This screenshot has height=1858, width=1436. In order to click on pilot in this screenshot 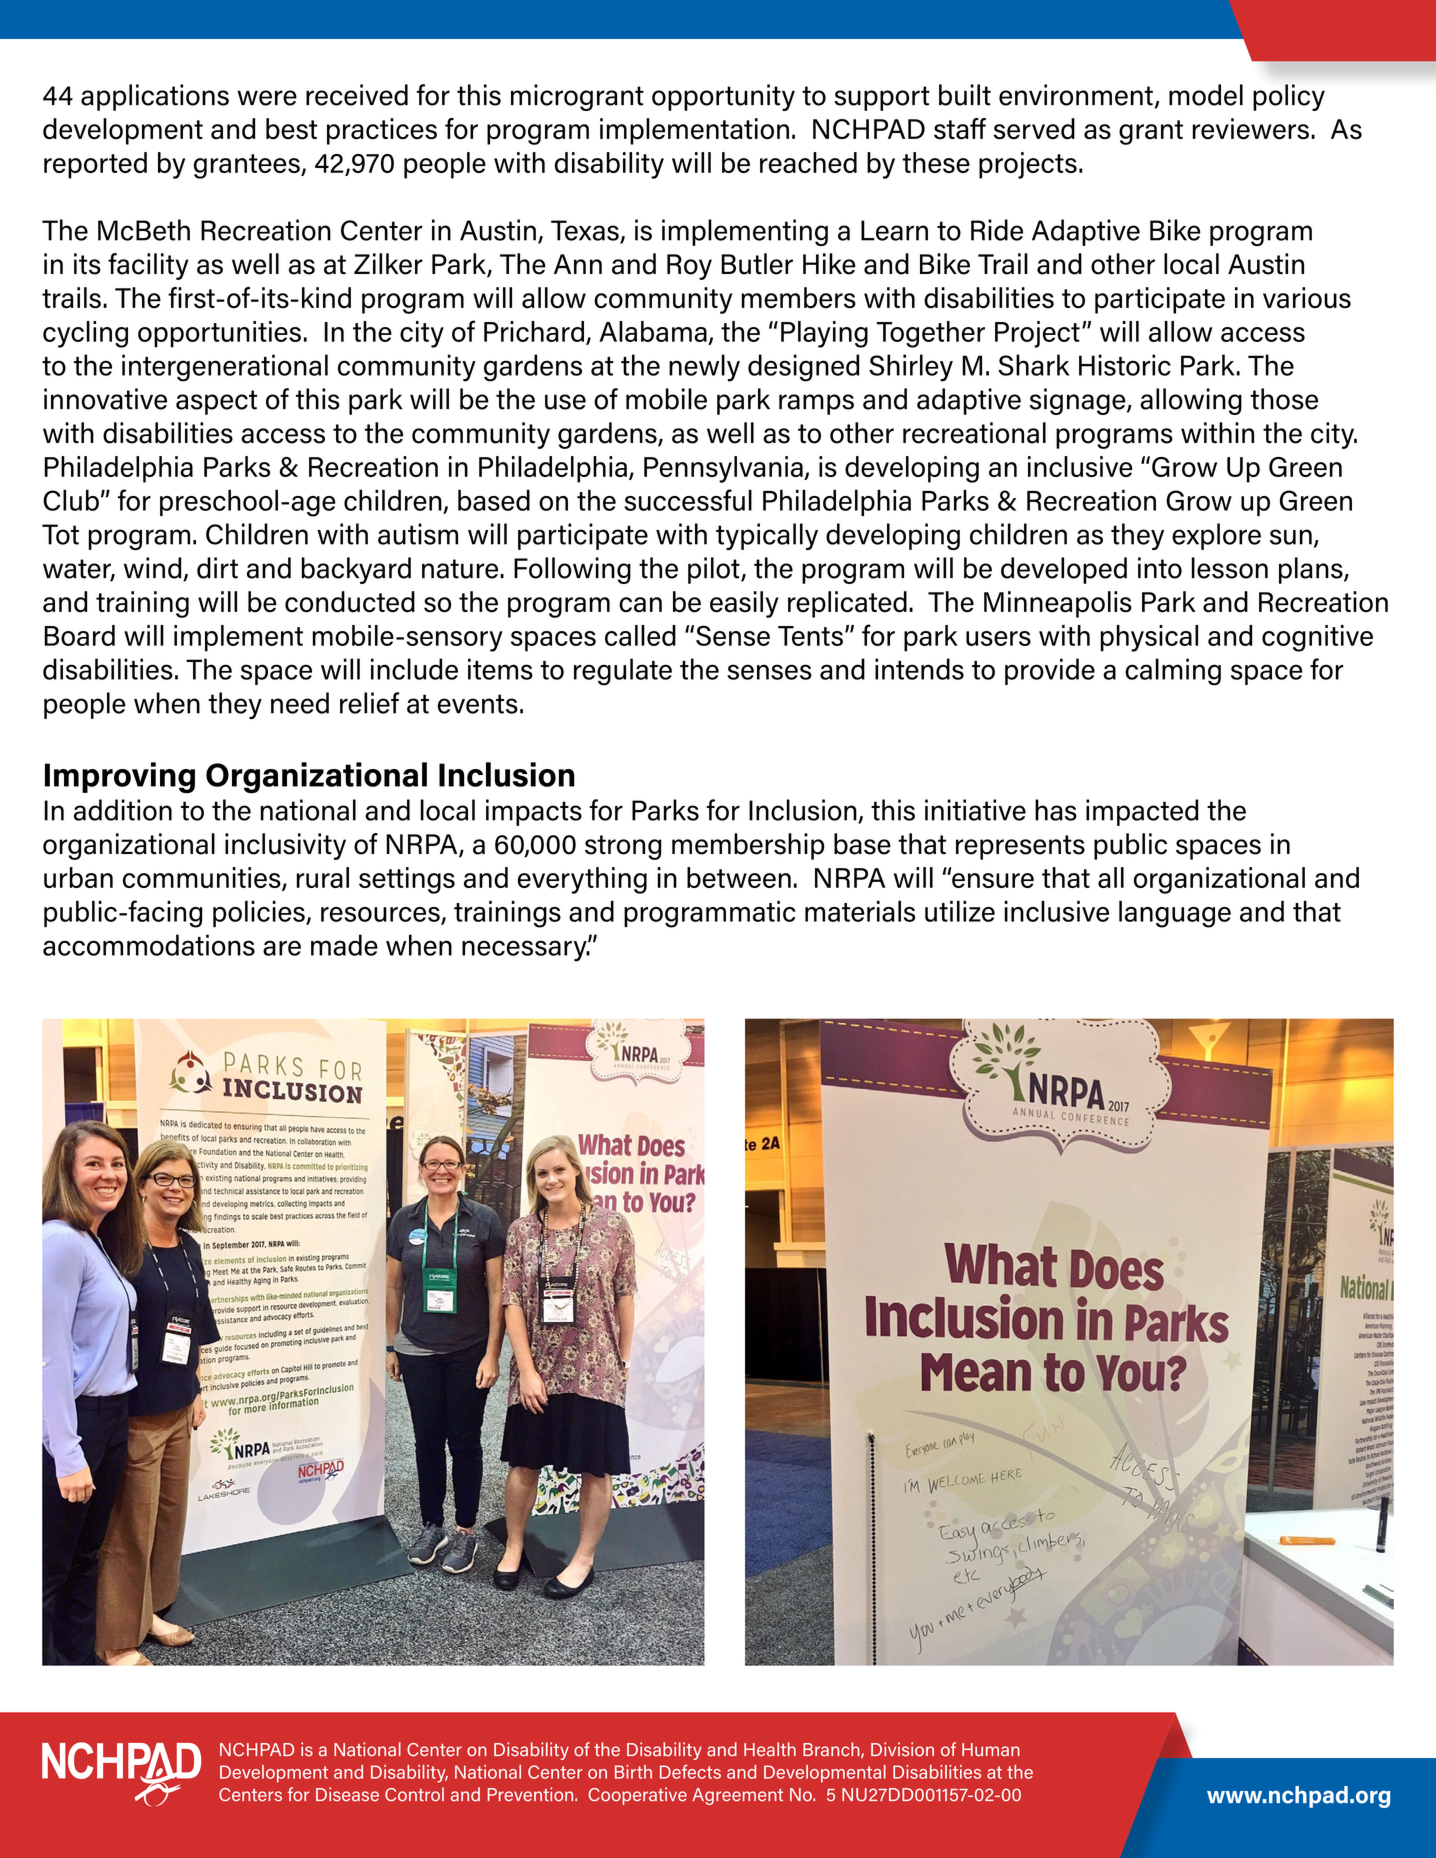, I will do `click(715, 570)`.
